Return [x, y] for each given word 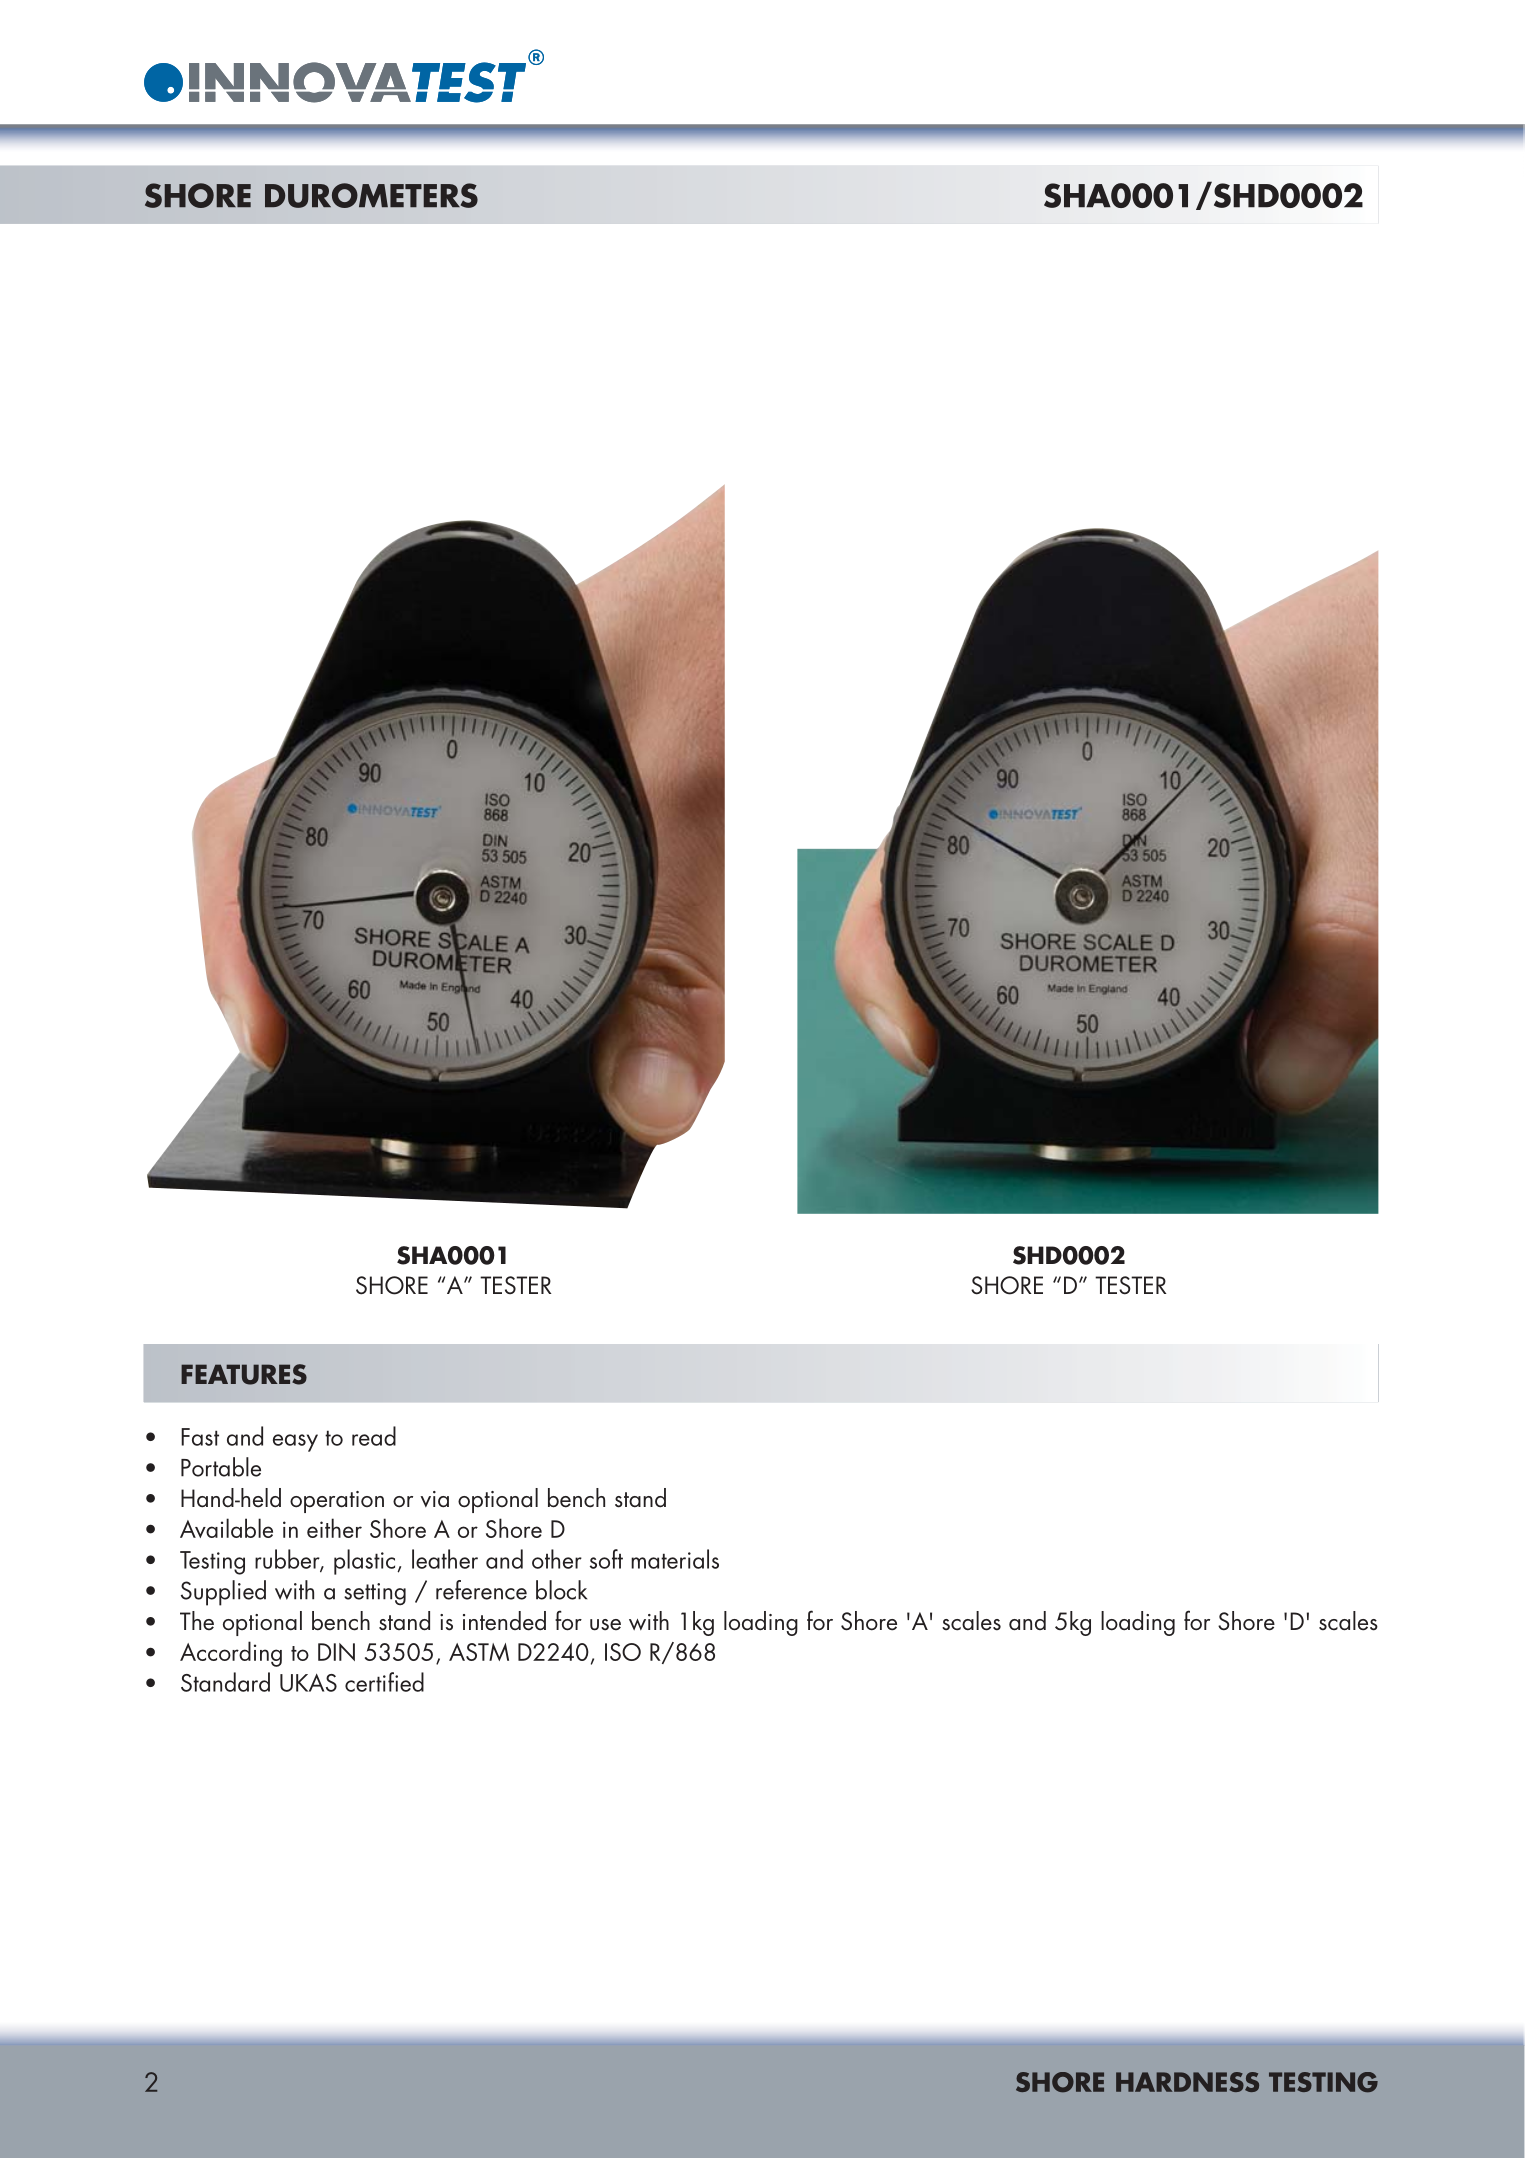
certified [384, 1682]
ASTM [479, 1652]
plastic [366, 1562]
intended [504, 1621]
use [605, 1625]
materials [675, 1559]
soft [606, 1559]
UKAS [308, 1682]
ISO [623, 1652]
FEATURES [244, 1374]
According [231, 1654]
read [374, 1436]
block [561, 1590]
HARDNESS [1187, 2082]
